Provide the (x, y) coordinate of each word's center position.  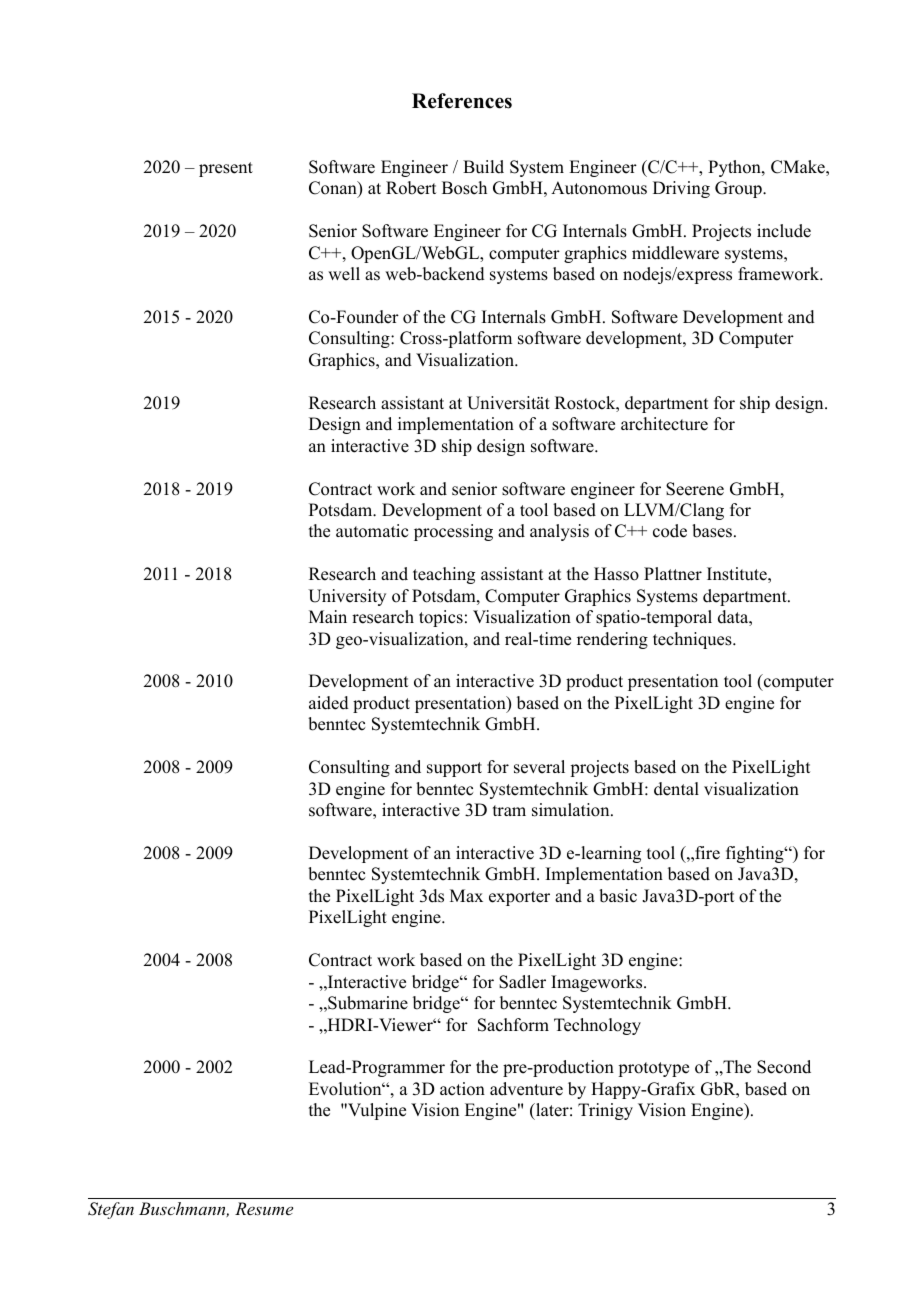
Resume (264, 1208)
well (344, 274)
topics (441, 618)
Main (328, 616)
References (462, 101)
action (462, 1089)
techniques (693, 640)
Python (735, 168)
